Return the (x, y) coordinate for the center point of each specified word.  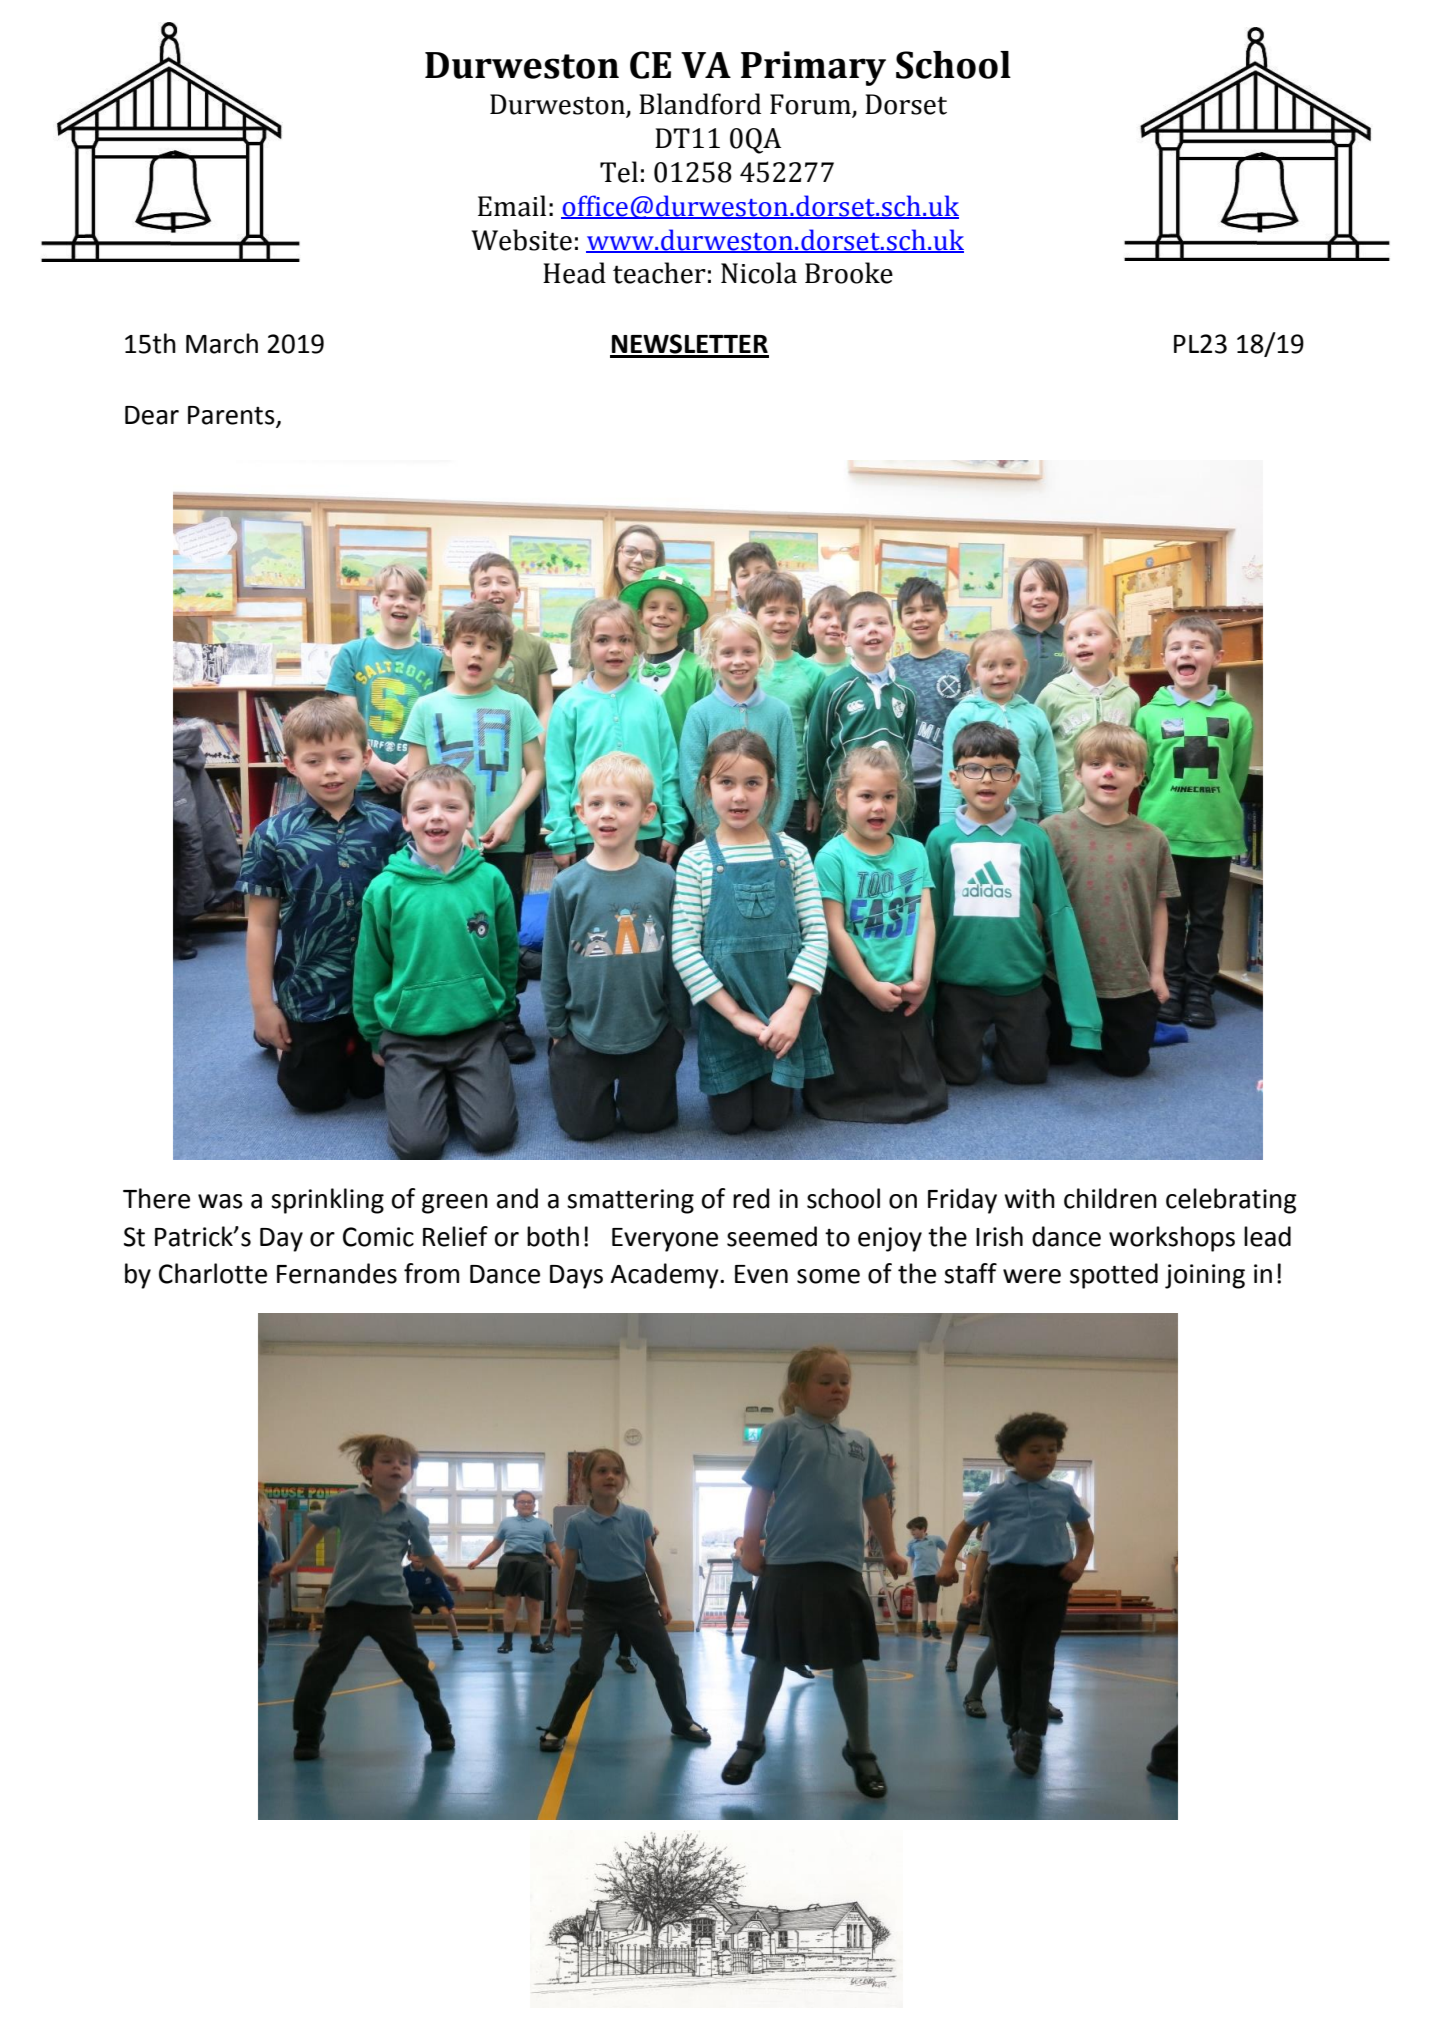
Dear (152, 415)
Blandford (700, 104)
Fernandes (337, 1273)
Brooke (849, 273)
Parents (231, 415)
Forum (810, 104)
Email (512, 206)
